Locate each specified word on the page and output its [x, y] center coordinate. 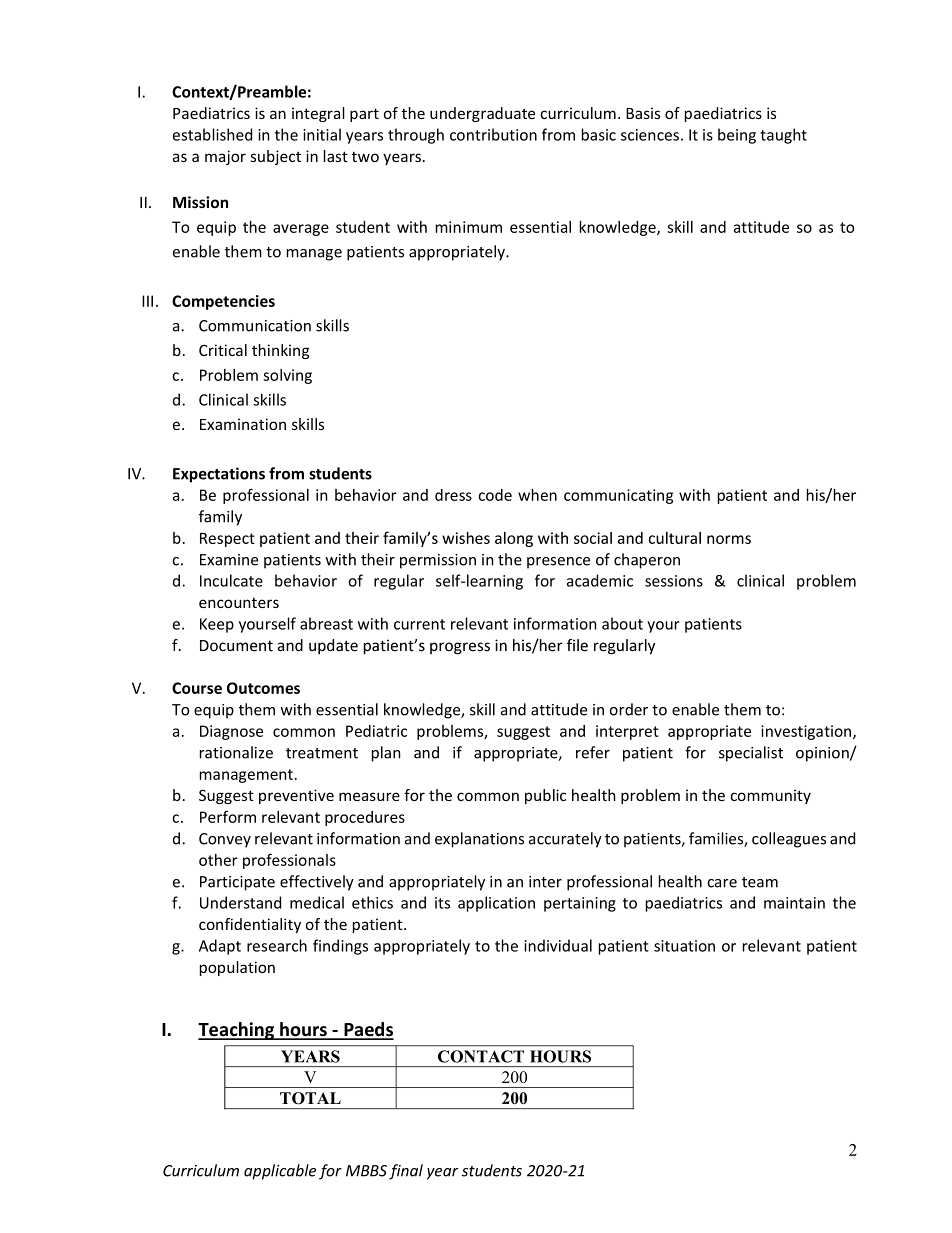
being [737, 136]
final [406, 1172]
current [419, 624]
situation [684, 946]
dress [453, 495]
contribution [493, 134]
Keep [217, 625]
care [722, 883]
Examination [243, 424]
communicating [618, 496]
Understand [240, 902]
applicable [280, 1172]
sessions [674, 581]
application [496, 904]
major [225, 157]
